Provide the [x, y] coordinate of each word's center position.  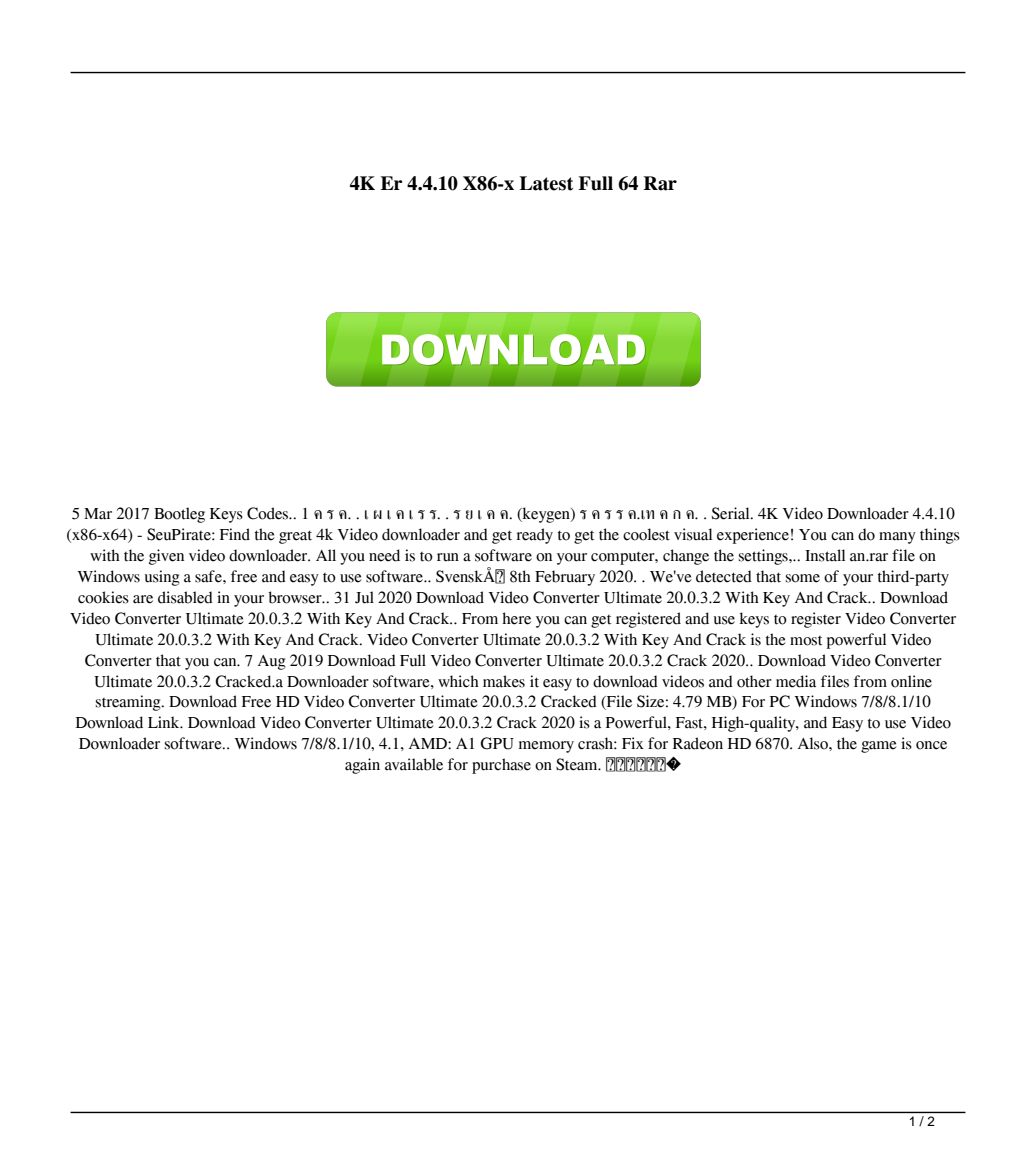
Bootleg [179, 515]
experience [753, 536]
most [806, 641]
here [516, 618]
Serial [732, 513]
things [940, 536]
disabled [185, 597]
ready [534, 536]
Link [165, 722]
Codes [269, 513]
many [897, 538]
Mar [98, 514]
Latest [546, 183]
